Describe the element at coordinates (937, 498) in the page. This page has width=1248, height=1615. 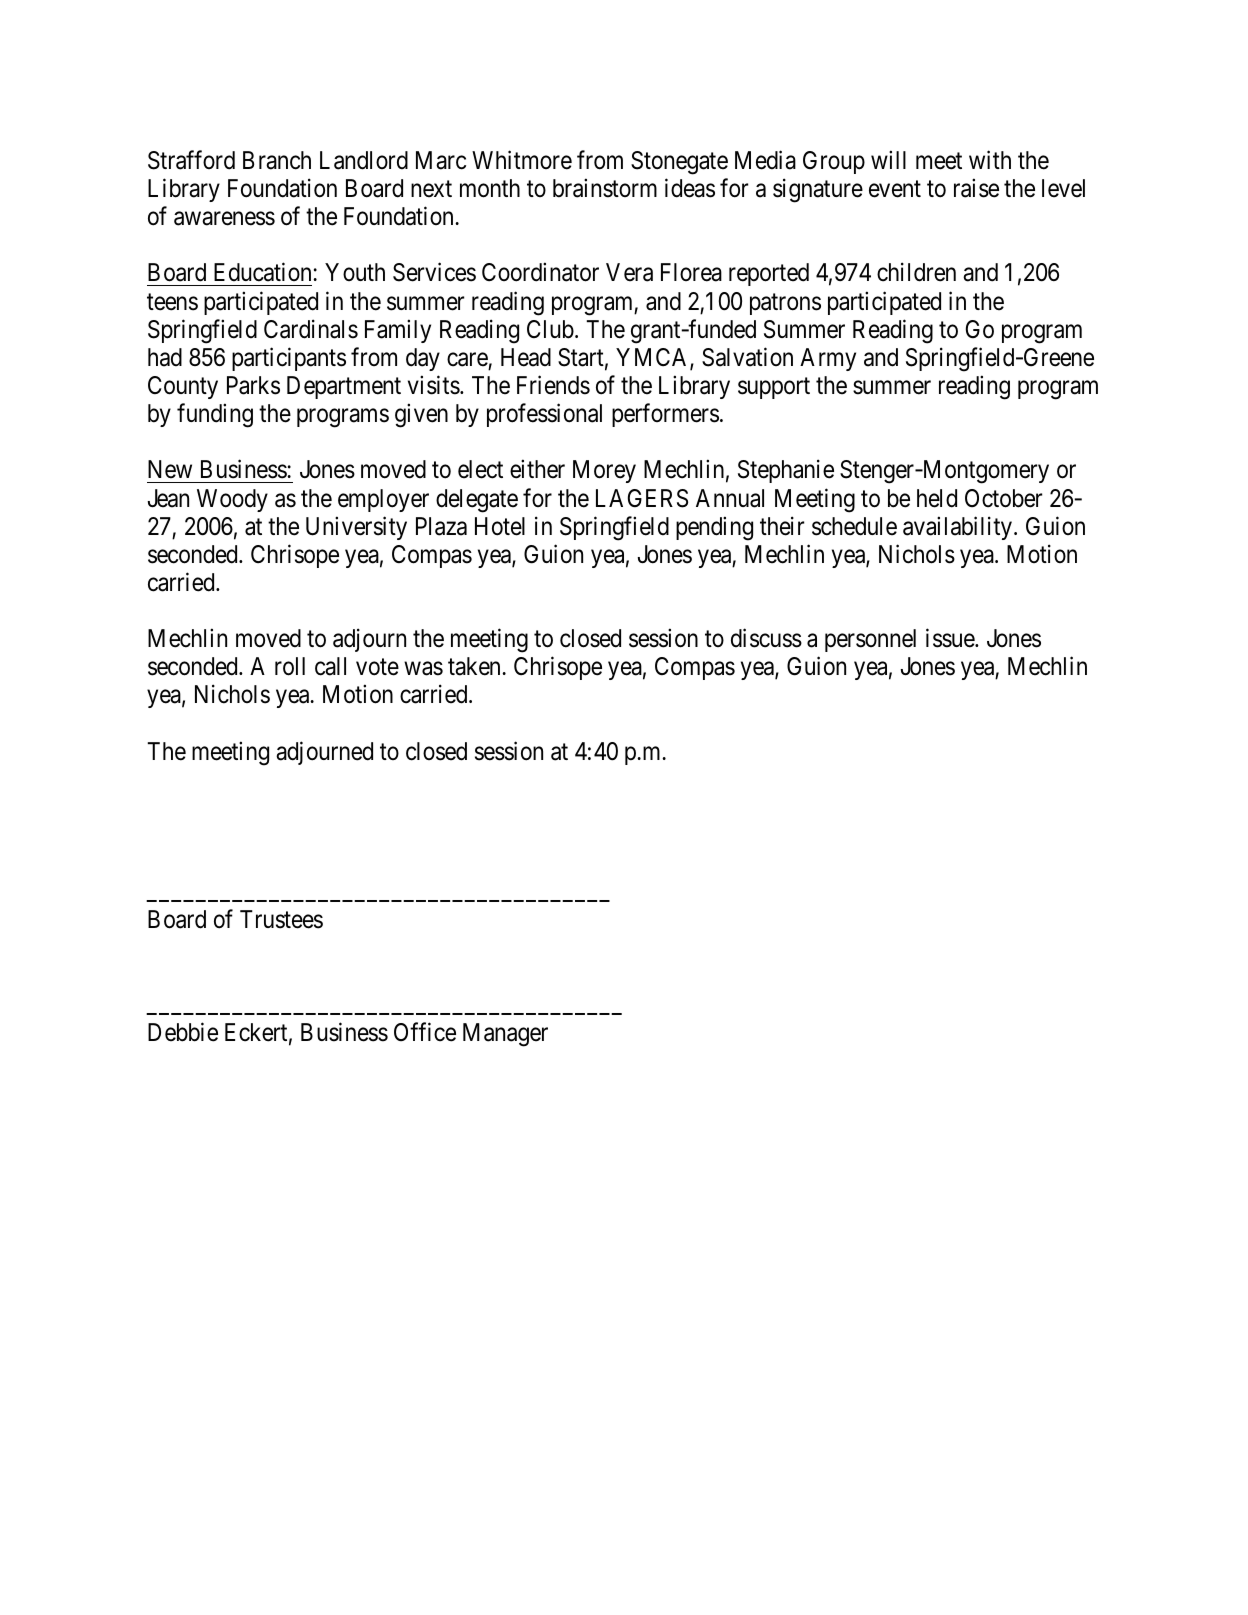
I see `held` at that location.
